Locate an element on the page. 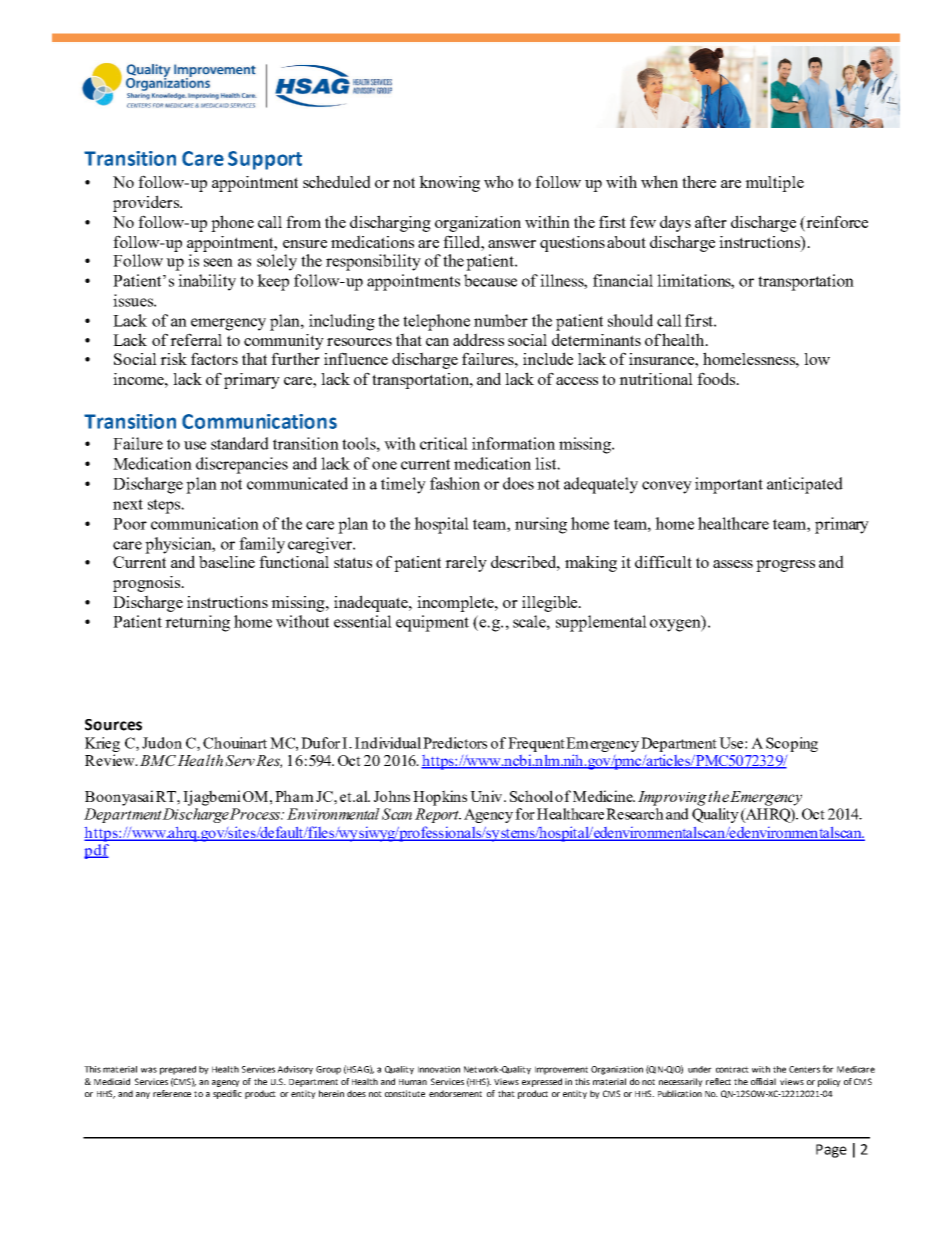 The image size is (952, 1233). providers is located at coordinates (147, 203).
